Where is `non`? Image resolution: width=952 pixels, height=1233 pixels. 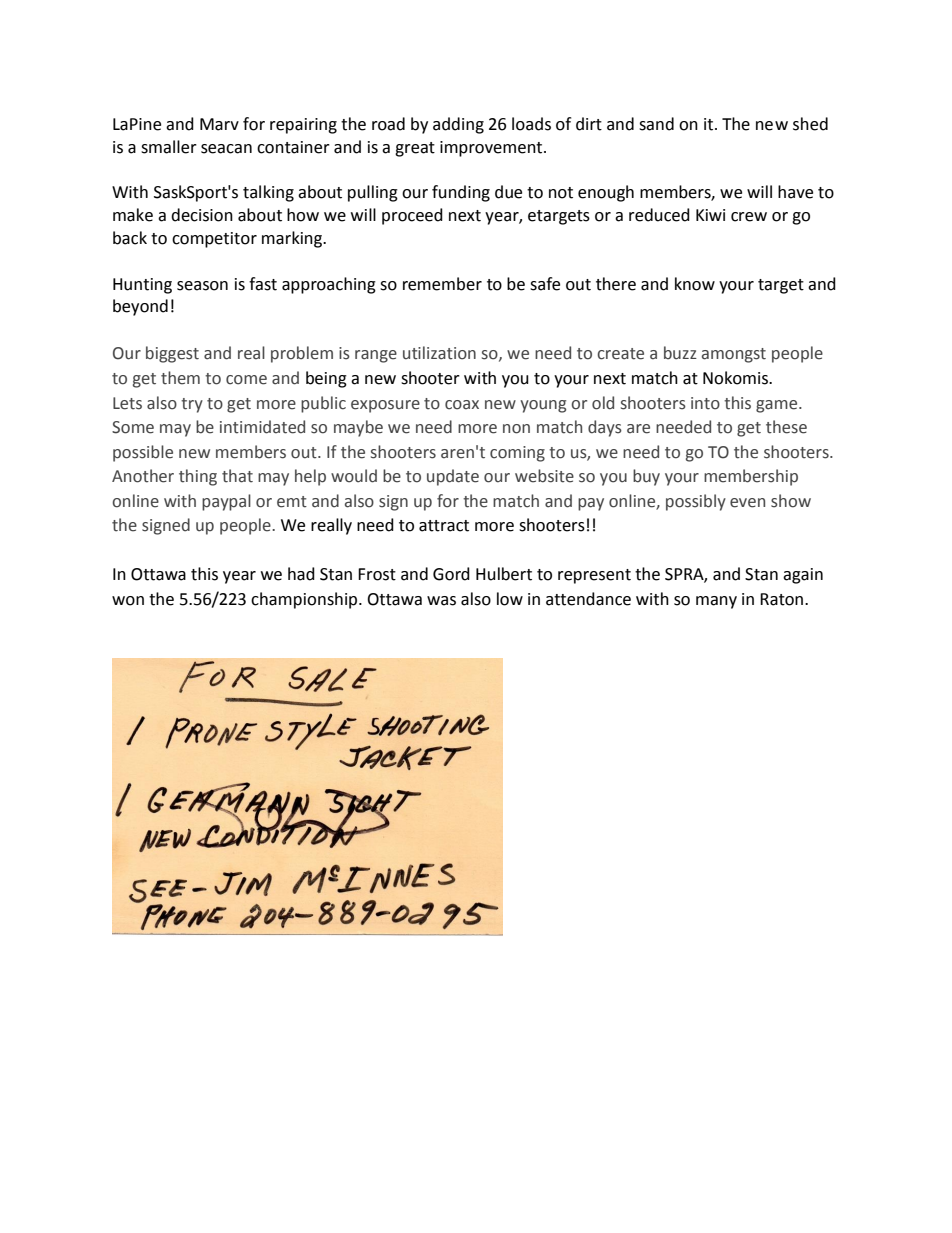 non is located at coordinates (516, 429).
